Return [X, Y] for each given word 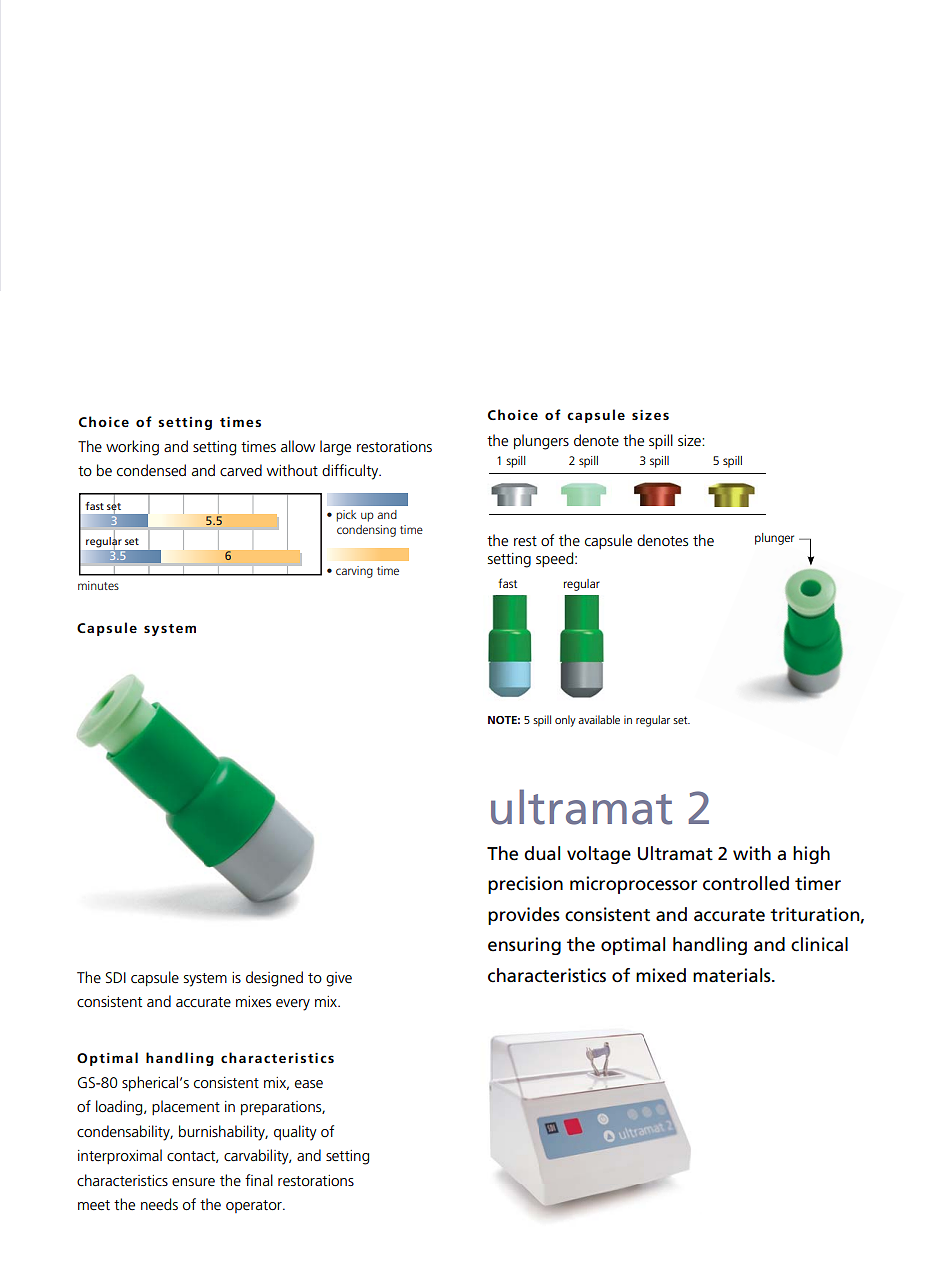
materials [733, 975]
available [599, 719]
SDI [116, 977]
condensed [151, 470]
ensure [193, 1182]
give [339, 979]
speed [556, 559]
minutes [98, 585]
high [811, 855]
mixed [661, 975]
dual [542, 853]
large [335, 448]
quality [295, 1133]
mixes [253, 1001]
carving [354, 572]
